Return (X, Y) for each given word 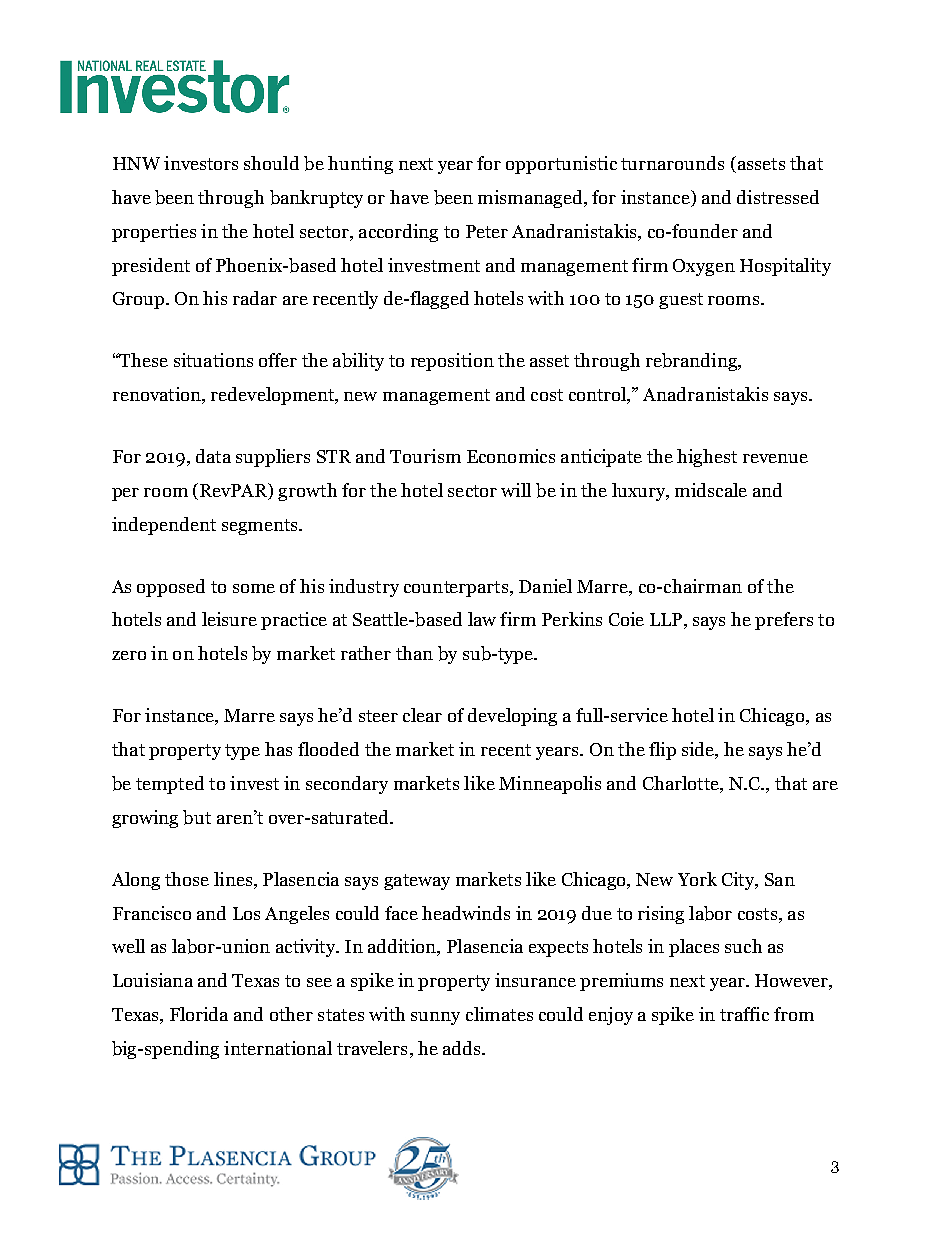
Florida (199, 1014)
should (271, 163)
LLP (666, 619)
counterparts (457, 589)
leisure (229, 619)
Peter (487, 231)
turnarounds (672, 163)
